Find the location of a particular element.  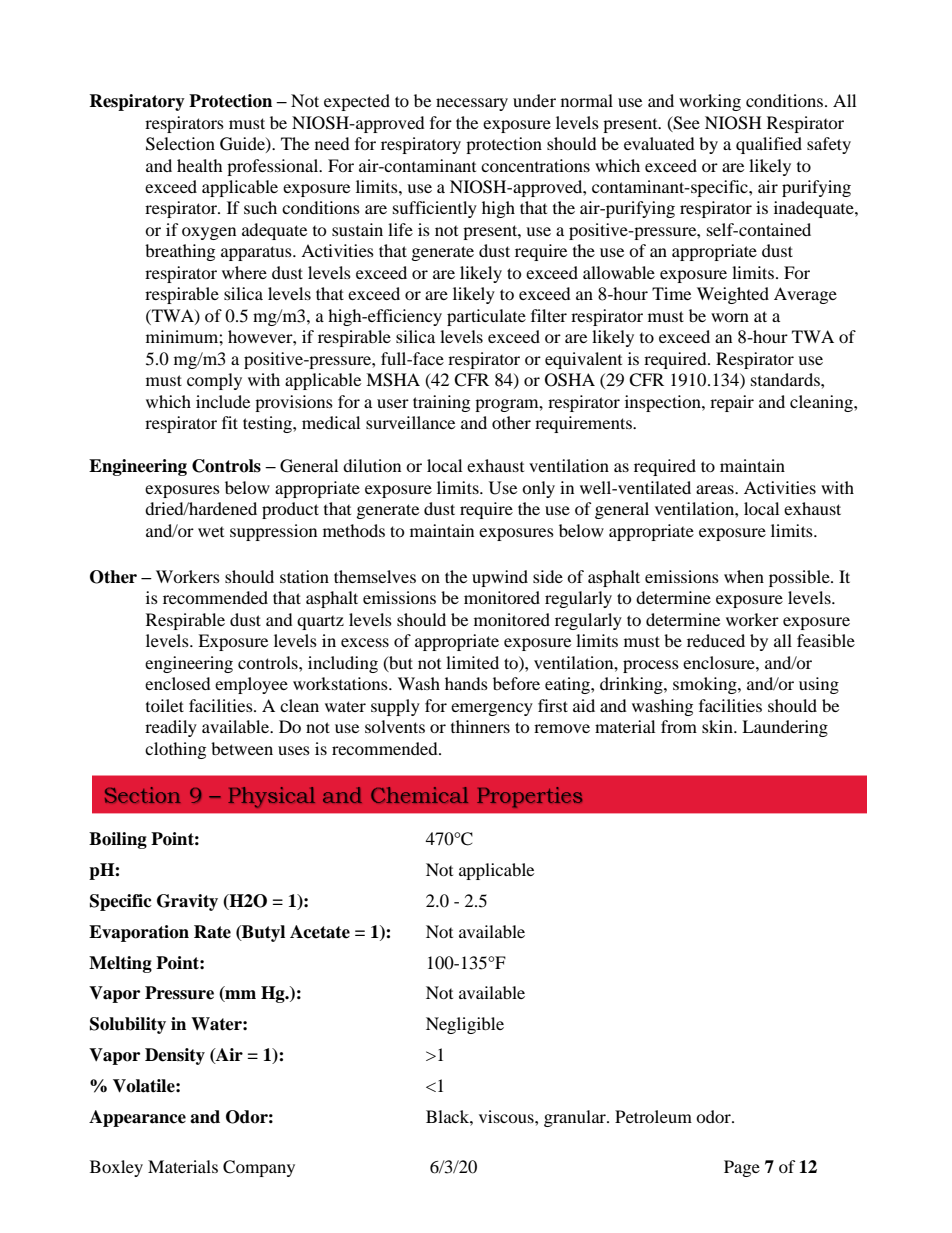

only is located at coordinates (538, 489).
